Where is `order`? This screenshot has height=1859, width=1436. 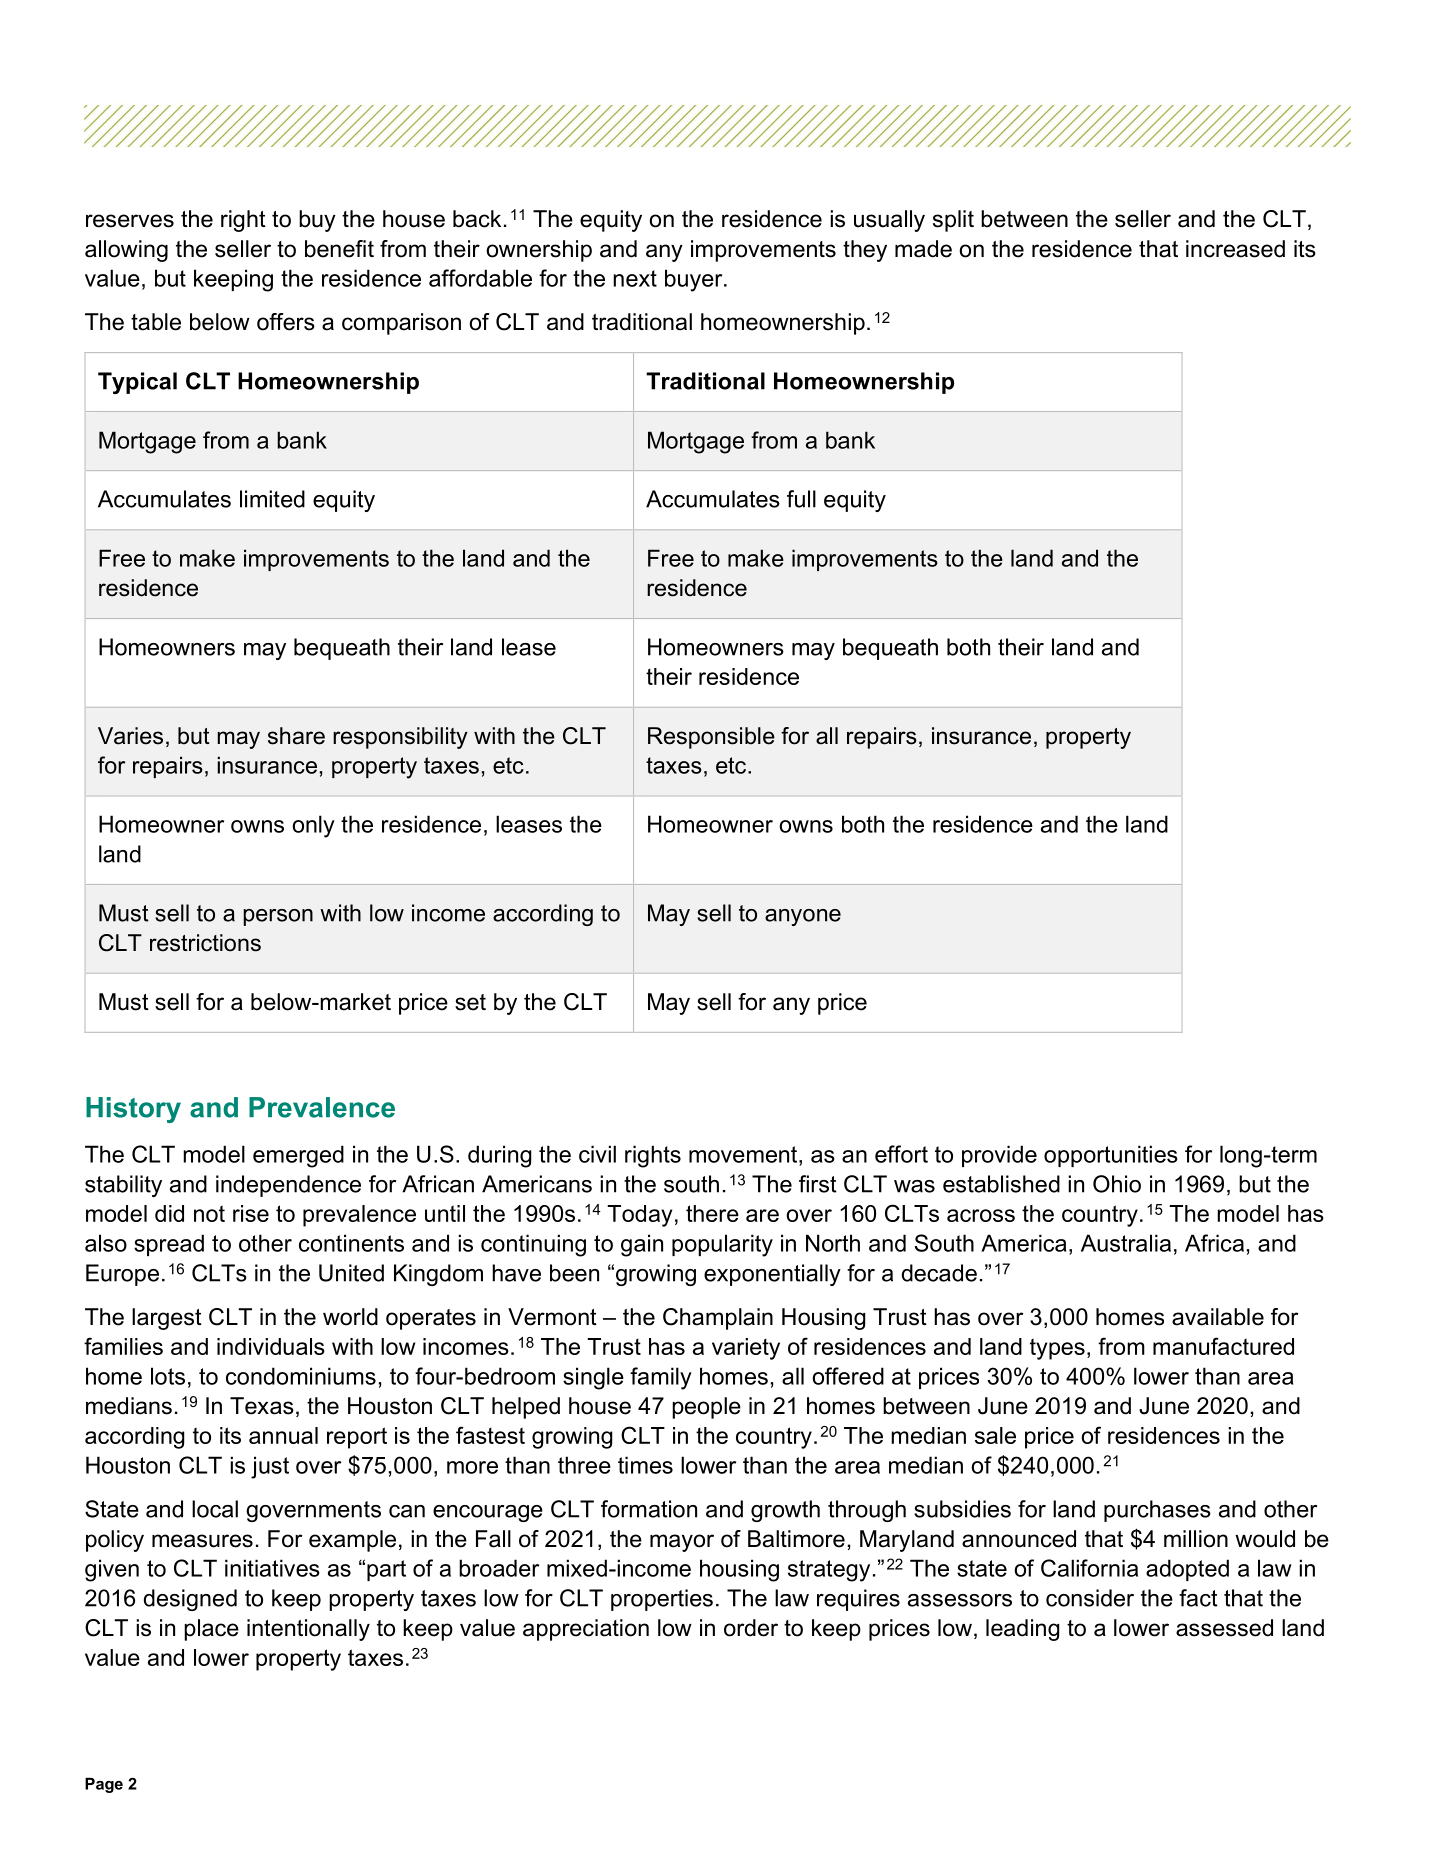 order is located at coordinates (751, 1628).
